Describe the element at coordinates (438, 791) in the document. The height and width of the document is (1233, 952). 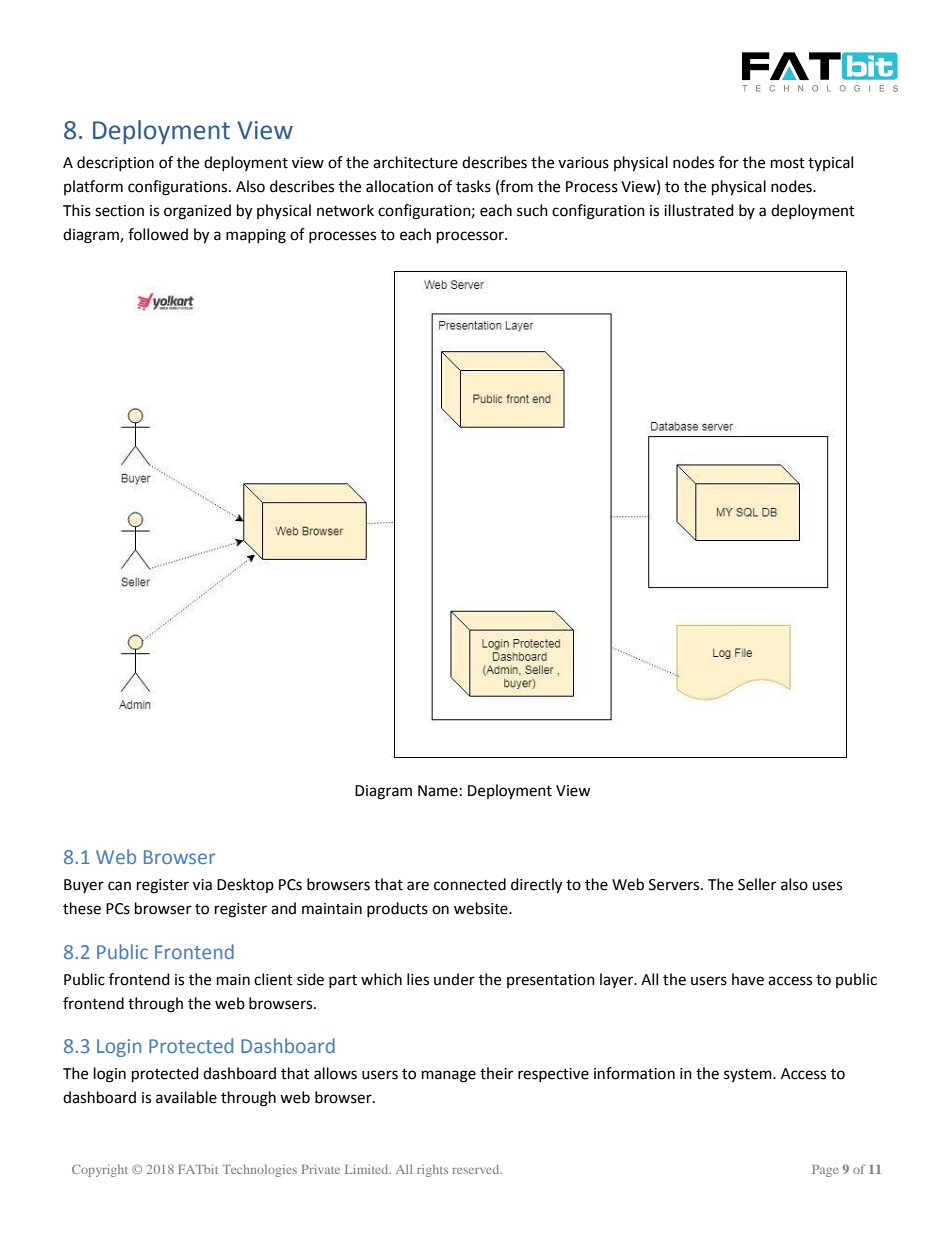
I see `Name` at that location.
